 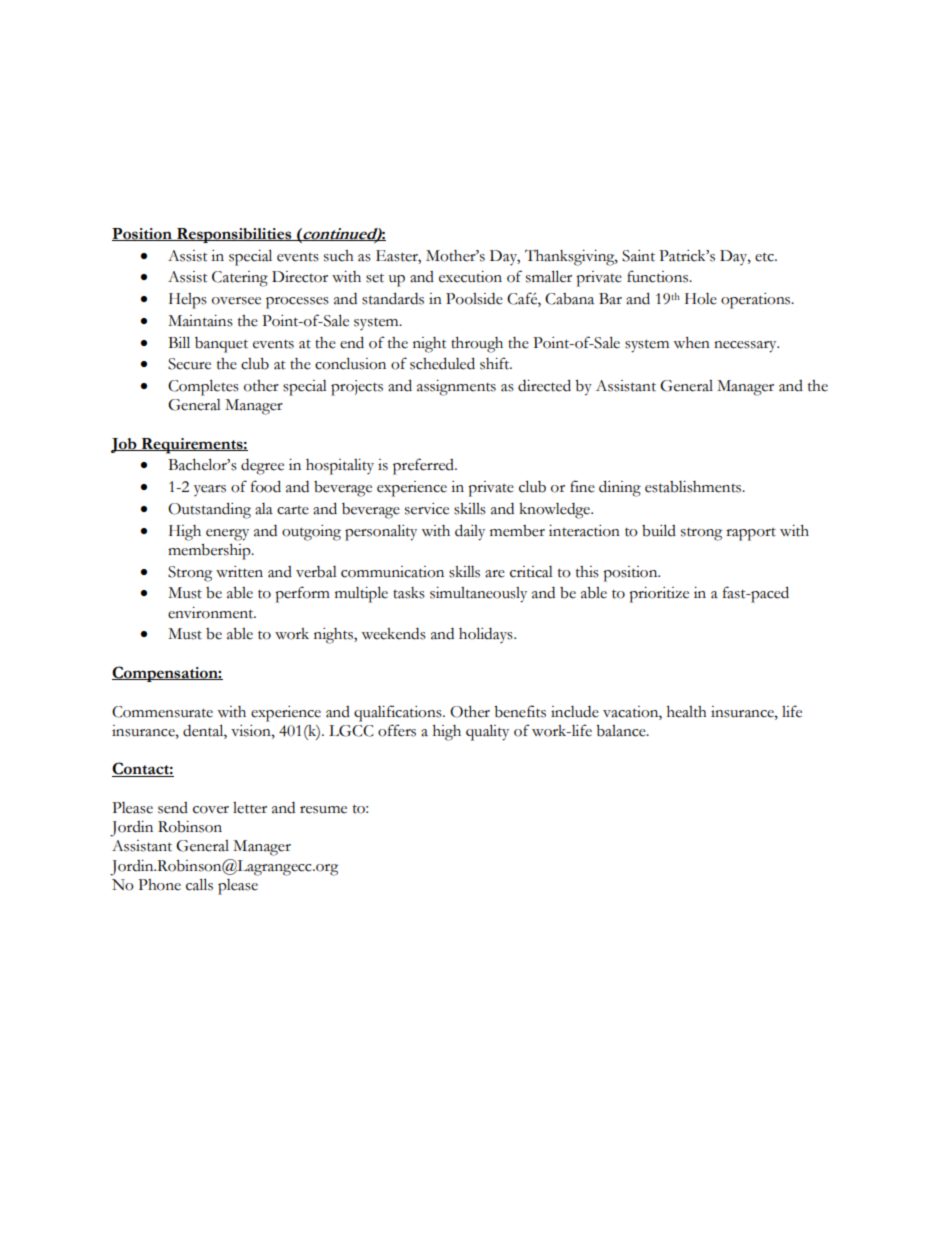 What do you see at coordinates (399, 713) in the screenshot?
I see `qualifications` at bounding box center [399, 713].
